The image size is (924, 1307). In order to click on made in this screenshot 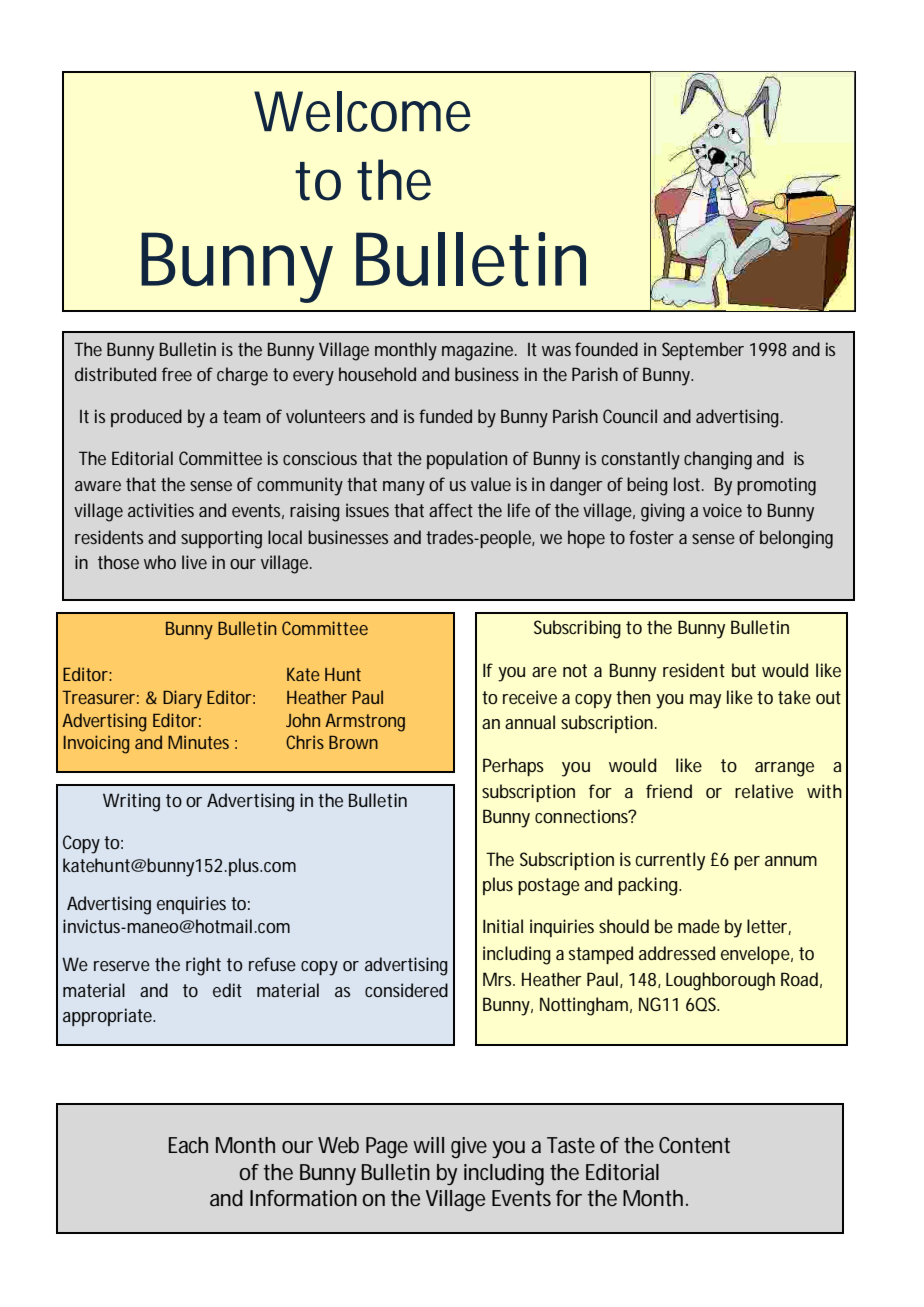, I will do `click(699, 926)`.
